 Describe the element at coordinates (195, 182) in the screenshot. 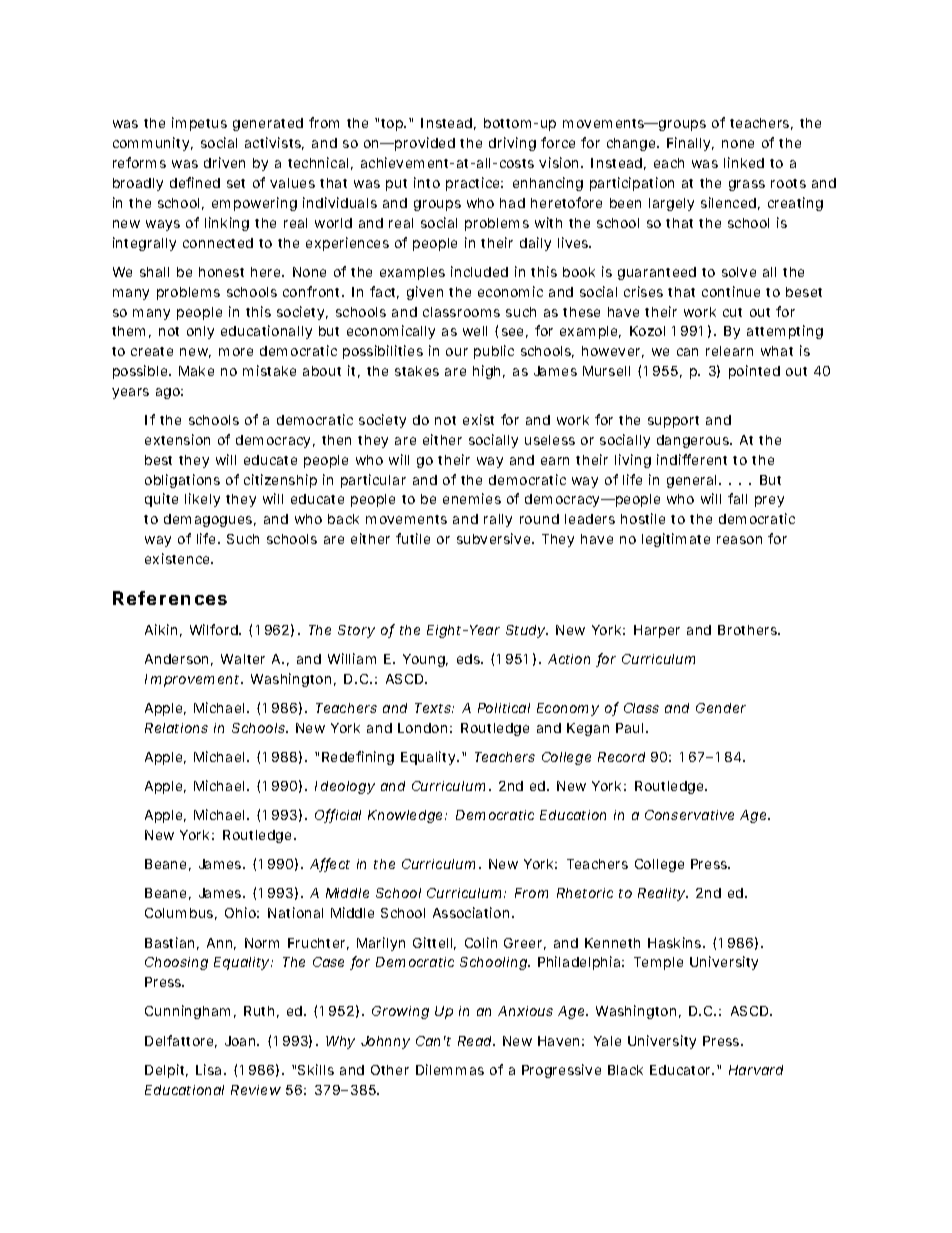

I see `defined` at that location.
